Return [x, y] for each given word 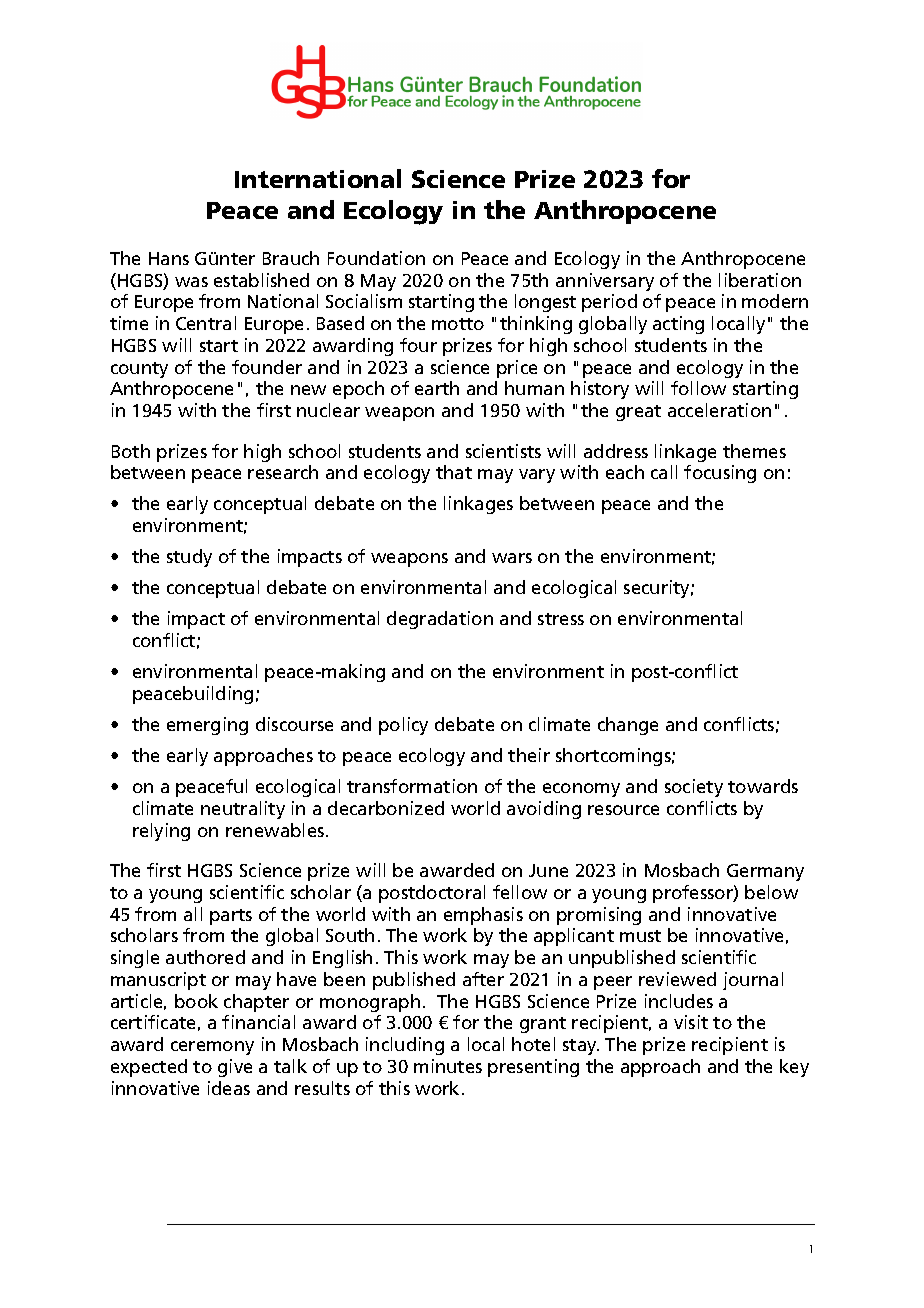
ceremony [212, 1048]
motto [458, 324]
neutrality [243, 810]
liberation [760, 280]
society [694, 788]
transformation [412, 786]
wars [512, 558]
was [191, 282]
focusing [720, 474]
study [189, 558]
